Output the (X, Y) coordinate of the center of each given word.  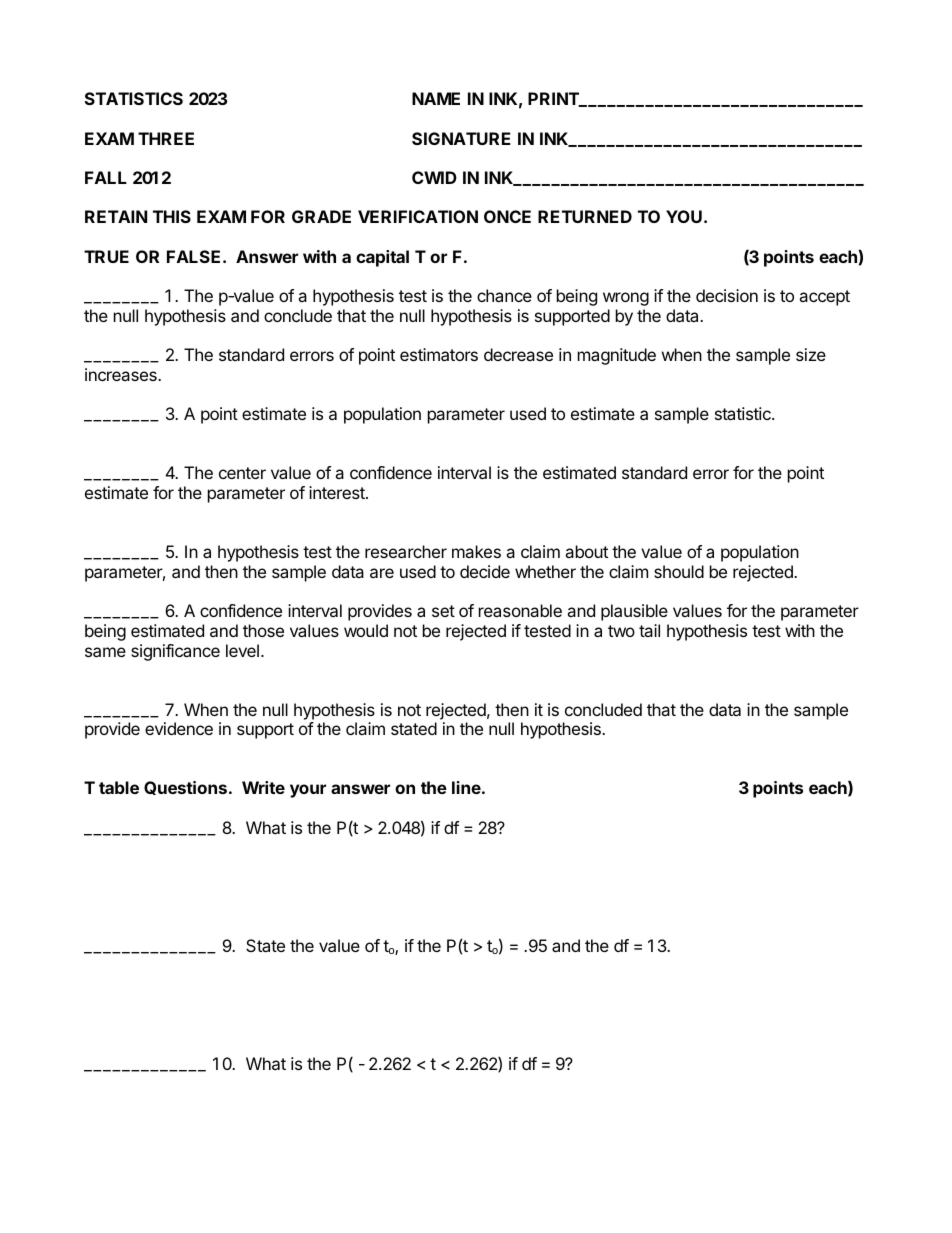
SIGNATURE (461, 138)
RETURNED (585, 216)
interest (338, 492)
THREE (166, 138)
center (242, 473)
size (811, 354)
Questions (185, 788)
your (308, 791)
